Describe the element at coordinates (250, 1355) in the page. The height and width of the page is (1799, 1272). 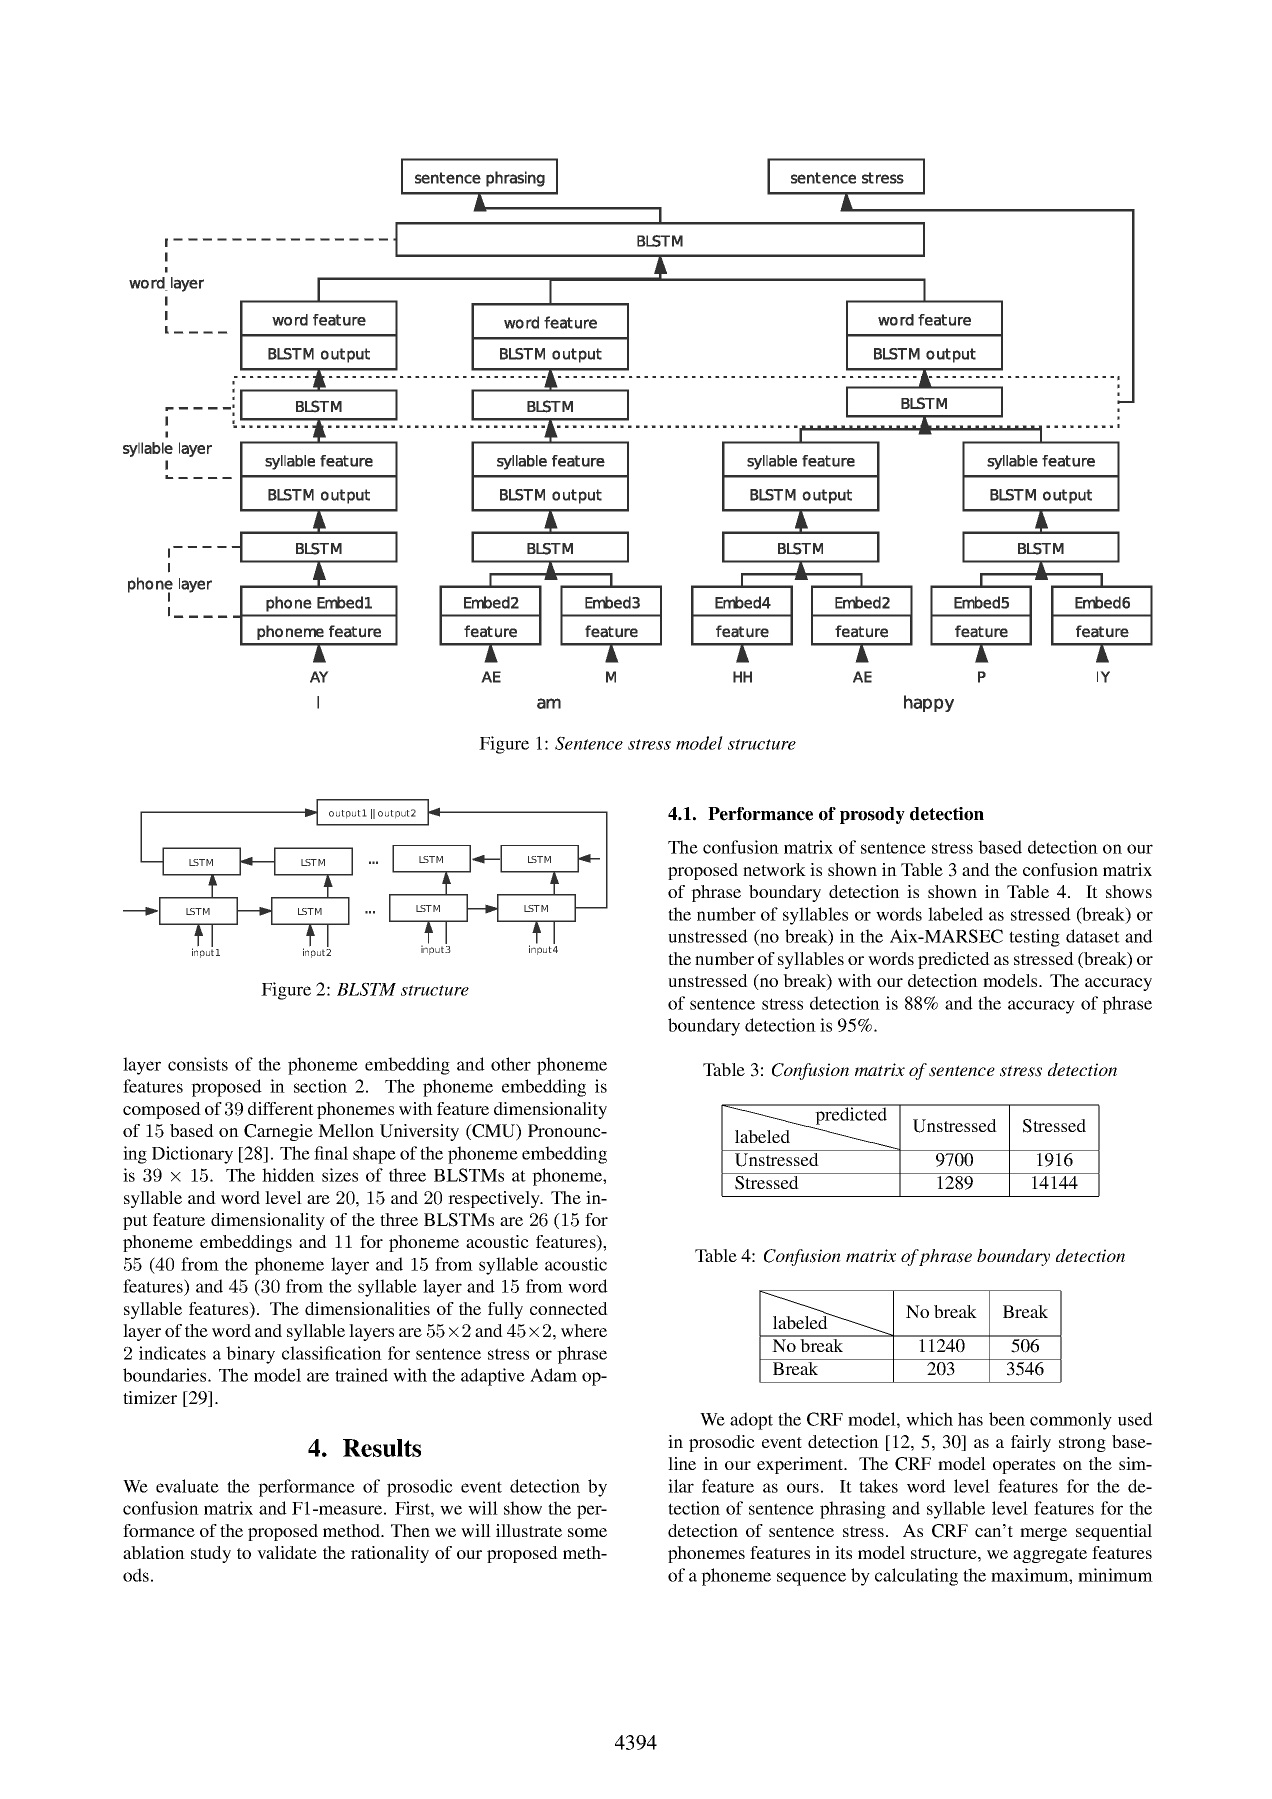
I see `binary` at that location.
